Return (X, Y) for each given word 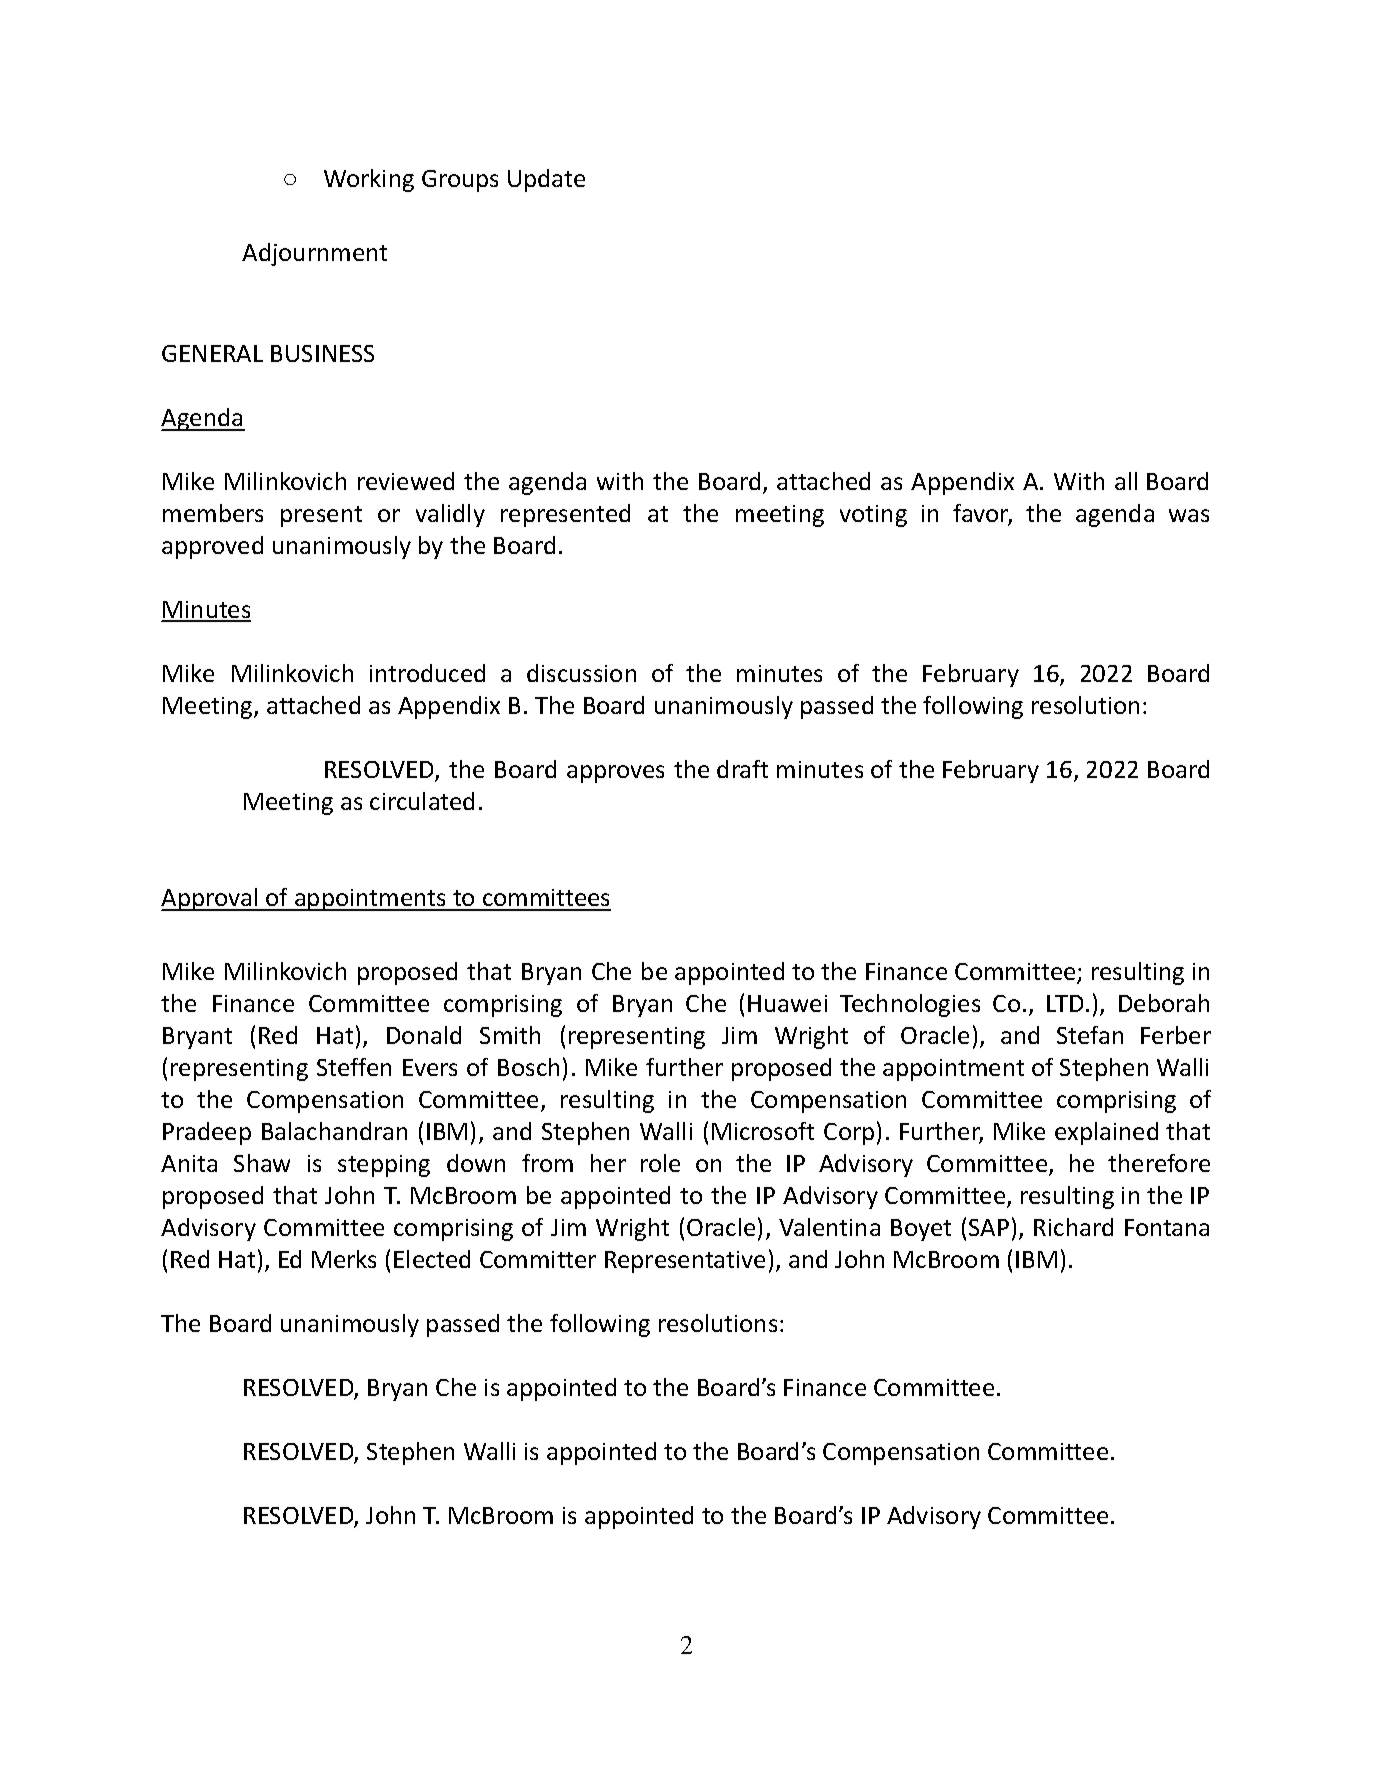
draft (742, 769)
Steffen (354, 1067)
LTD (1065, 1003)
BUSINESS (322, 353)
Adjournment (314, 254)
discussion (581, 673)
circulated (422, 801)
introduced (427, 673)
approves (615, 774)
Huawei (787, 1003)
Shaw (262, 1163)
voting (873, 516)
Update (546, 180)
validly (450, 515)
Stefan (1090, 1035)
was (1189, 515)
